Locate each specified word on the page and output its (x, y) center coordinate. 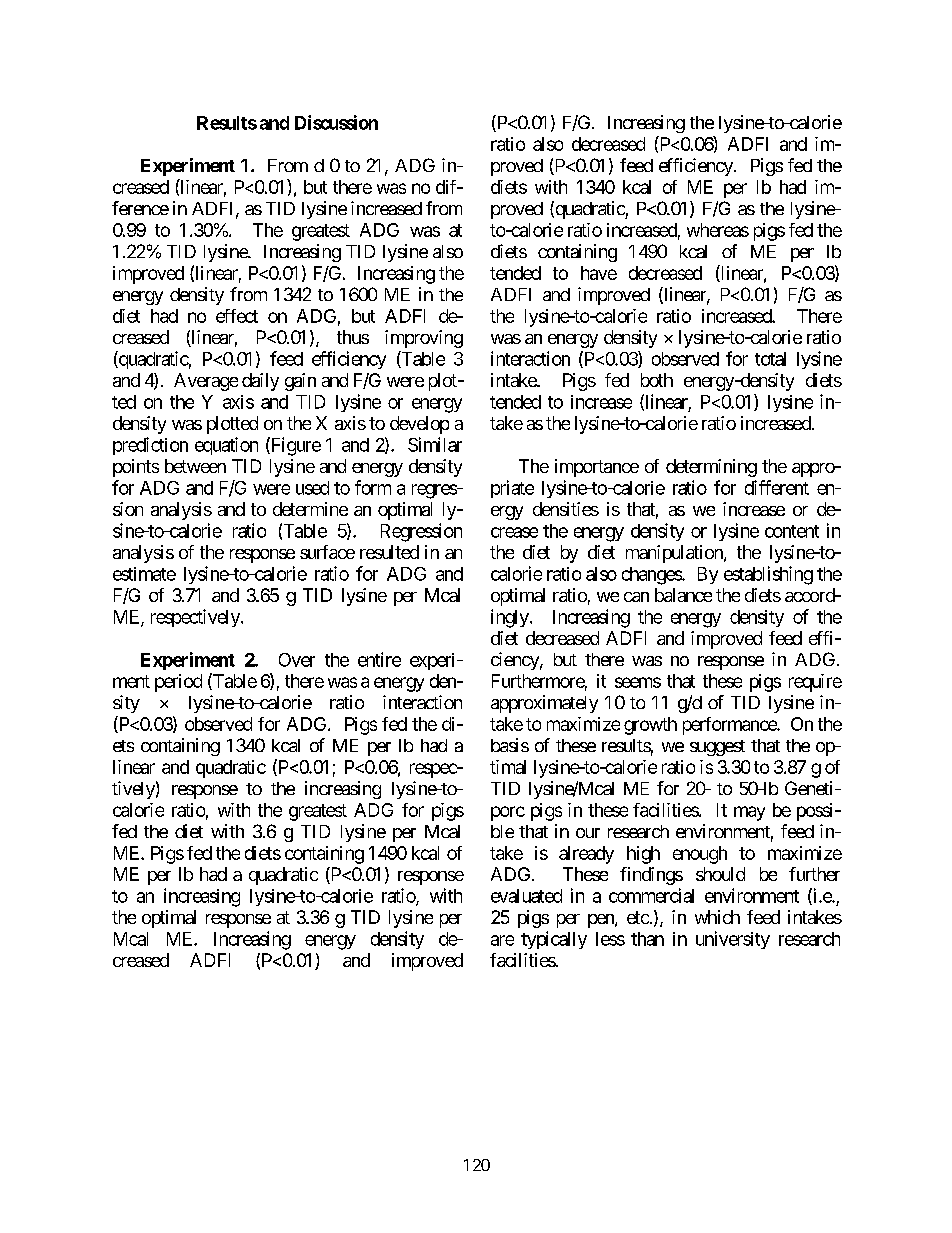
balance (683, 595)
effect (237, 316)
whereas (718, 230)
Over (297, 660)
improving (424, 339)
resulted (389, 552)
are (502, 940)
